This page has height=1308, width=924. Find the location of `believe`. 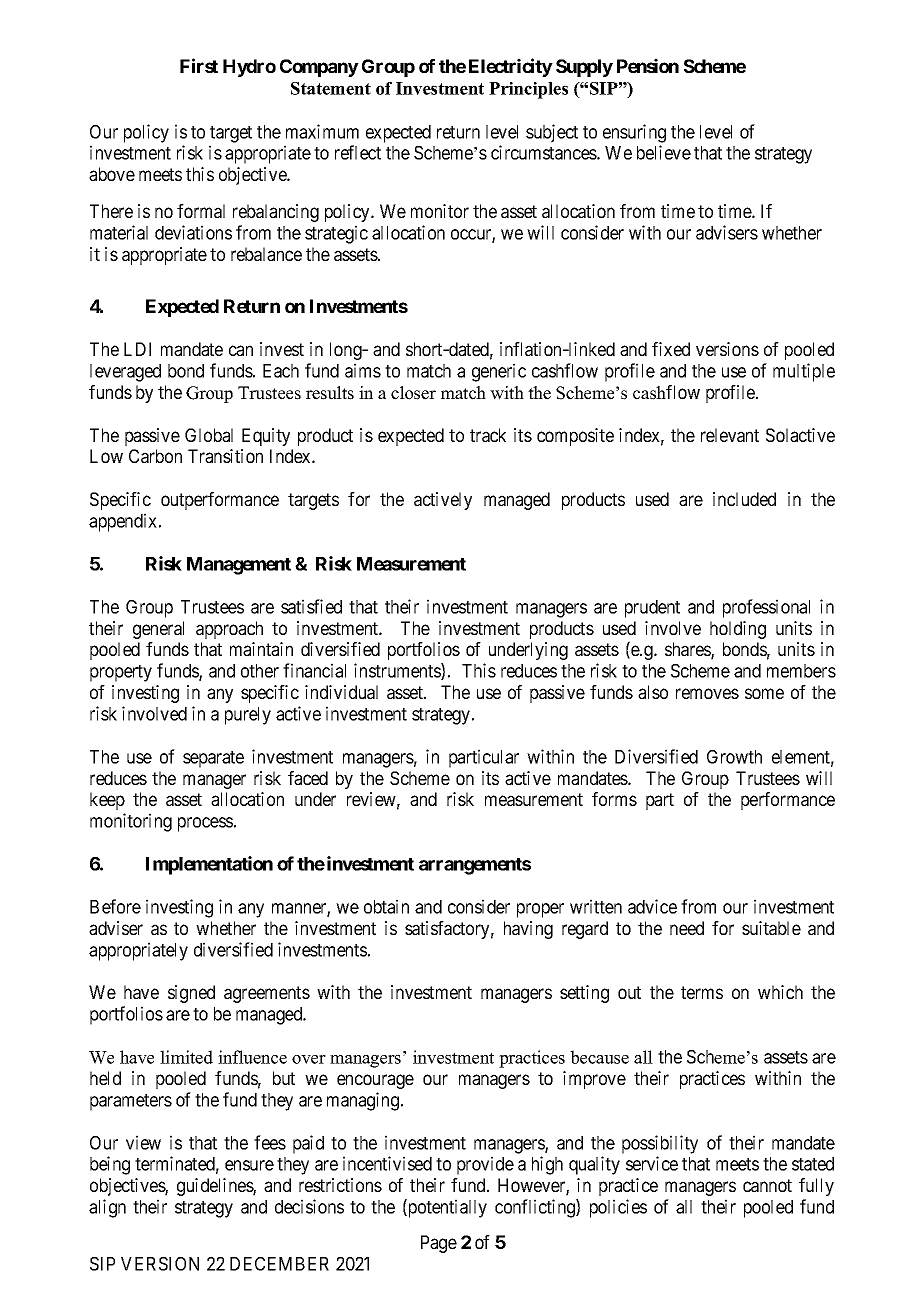

believe is located at coordinates (664, 152).
